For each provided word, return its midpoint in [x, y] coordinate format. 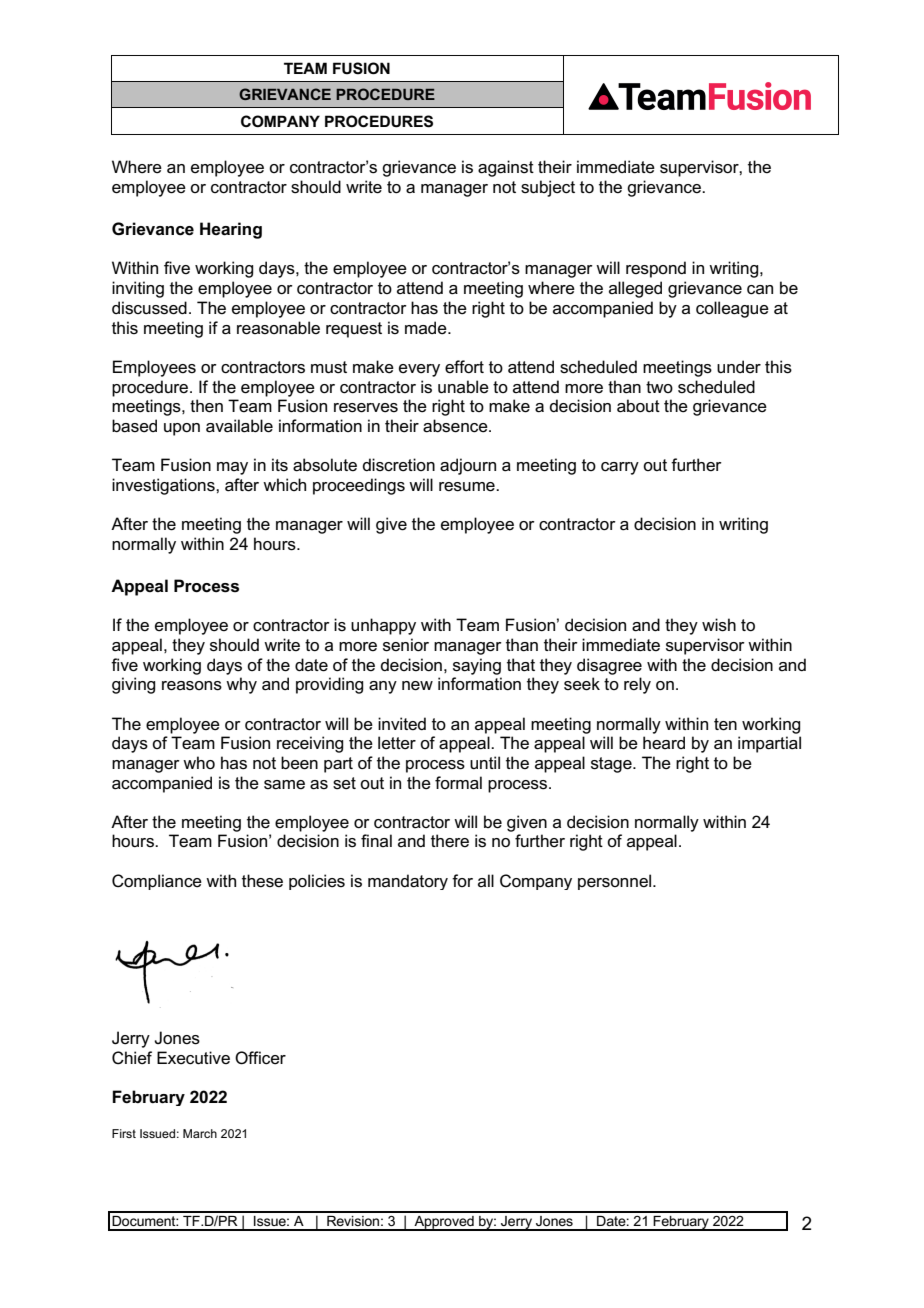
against [506, 168]
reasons [192, 686]
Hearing [231, 230]
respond [656, 269]
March [200, 1133]
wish [719, 625]
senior [406, 645]
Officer [260, 1058]
